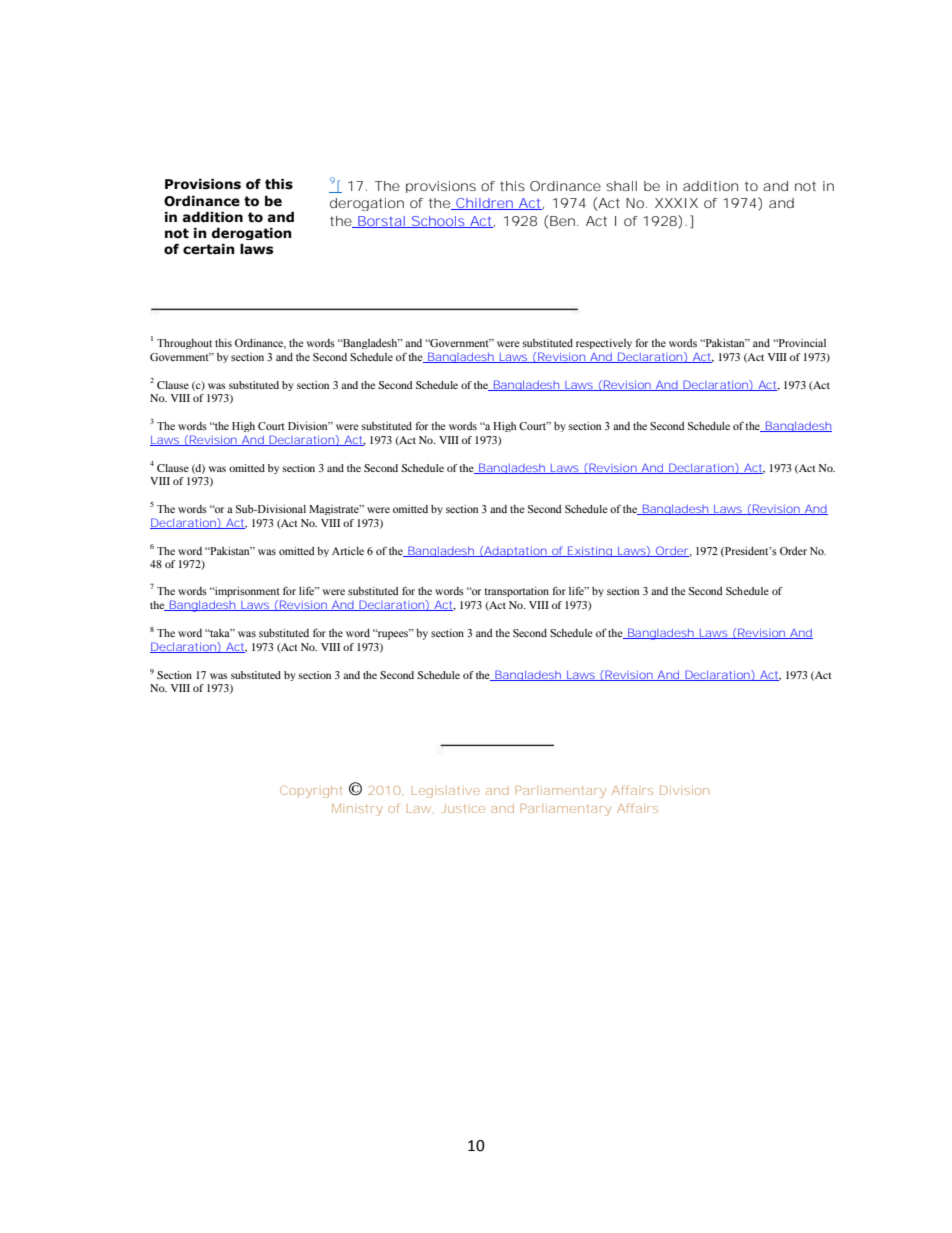 This screenshot has height=1233, width=952. Describe the element at coordinates (562, 221) in the screenshot. I see `Ben` at that location.
